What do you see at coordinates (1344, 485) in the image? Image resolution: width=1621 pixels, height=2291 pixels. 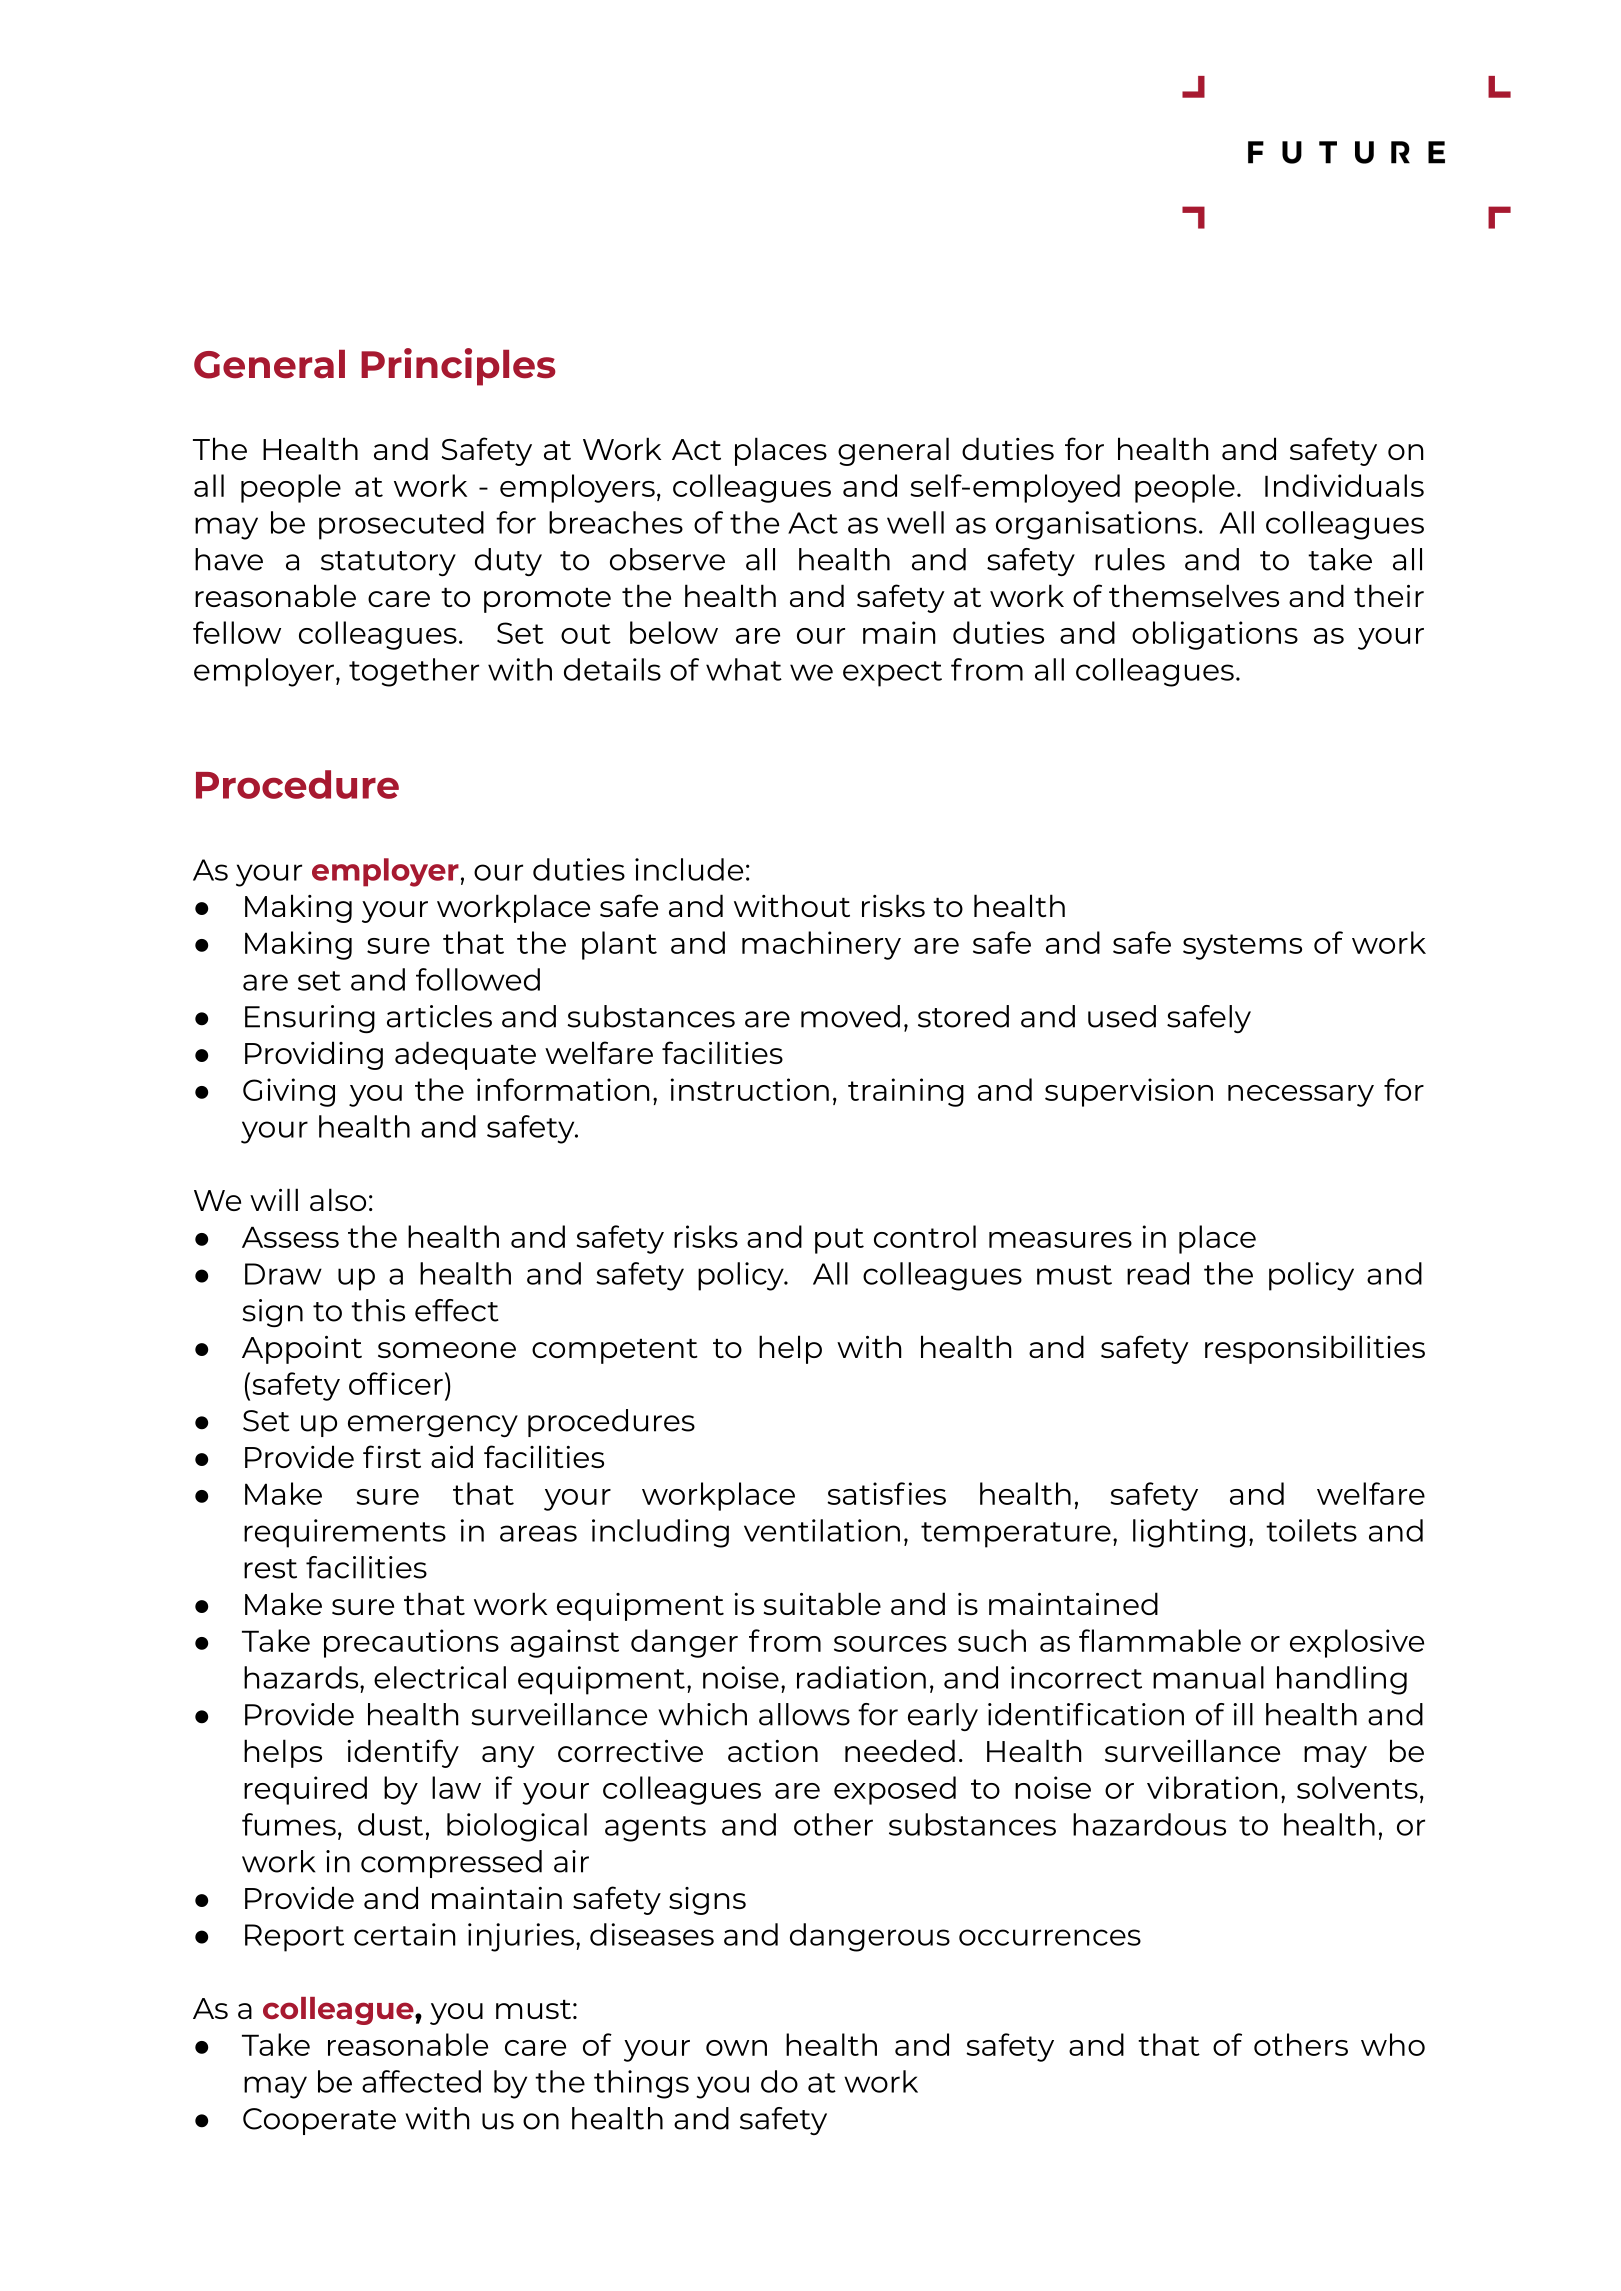 I see `Individuals` at bounding box center [1344, 485].
